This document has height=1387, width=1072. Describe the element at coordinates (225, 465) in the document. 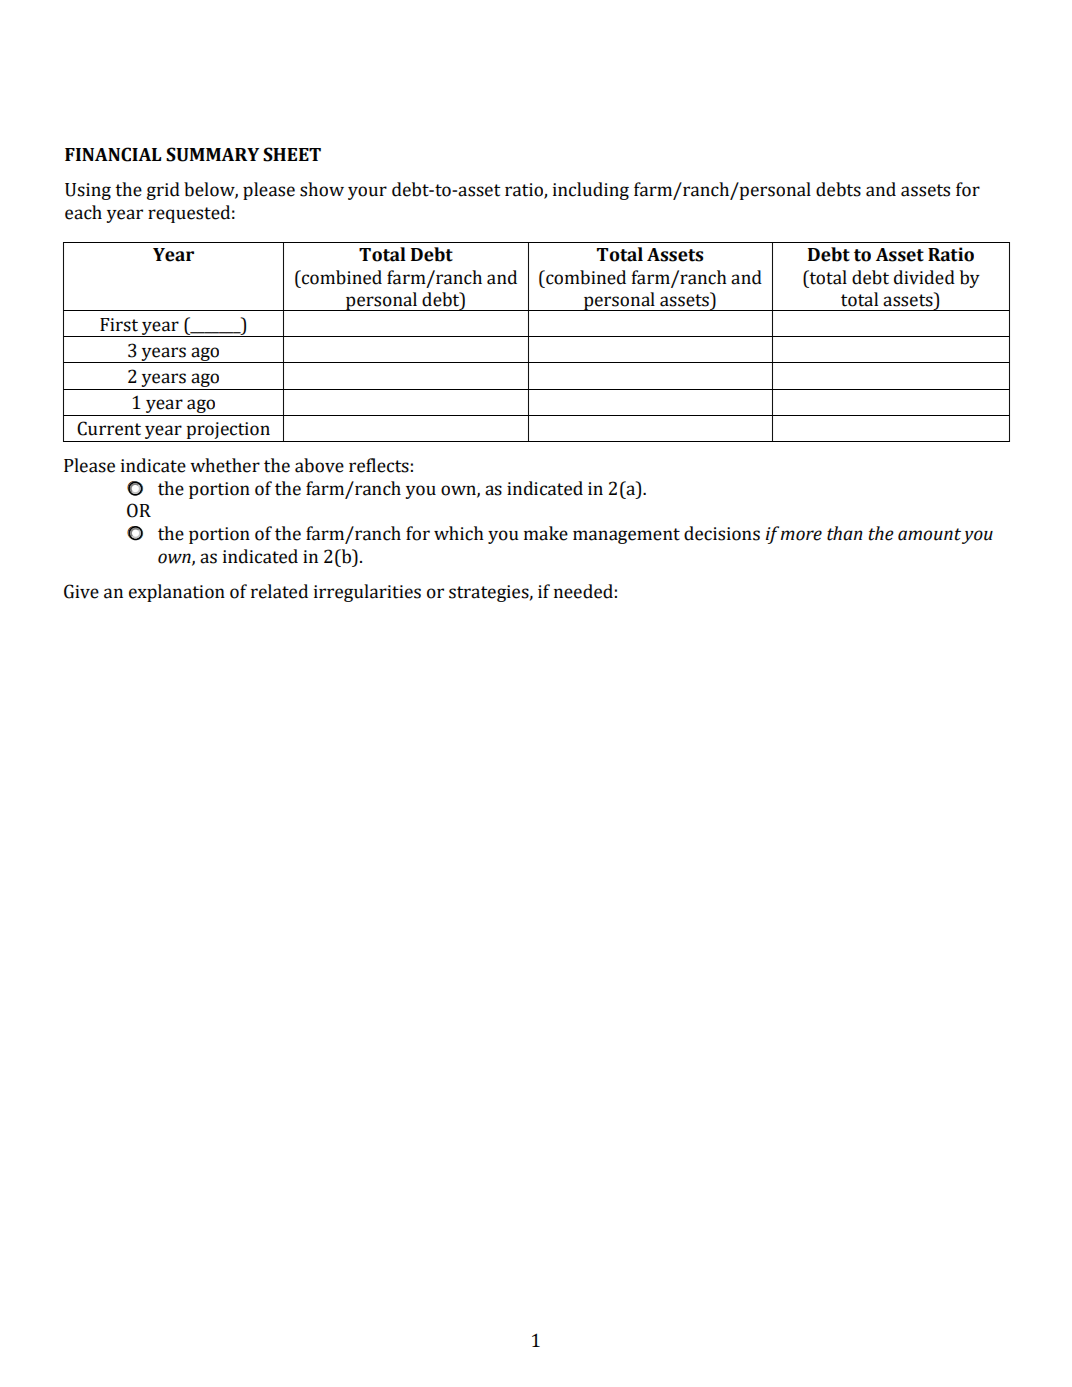

I see `whether` at that location.
